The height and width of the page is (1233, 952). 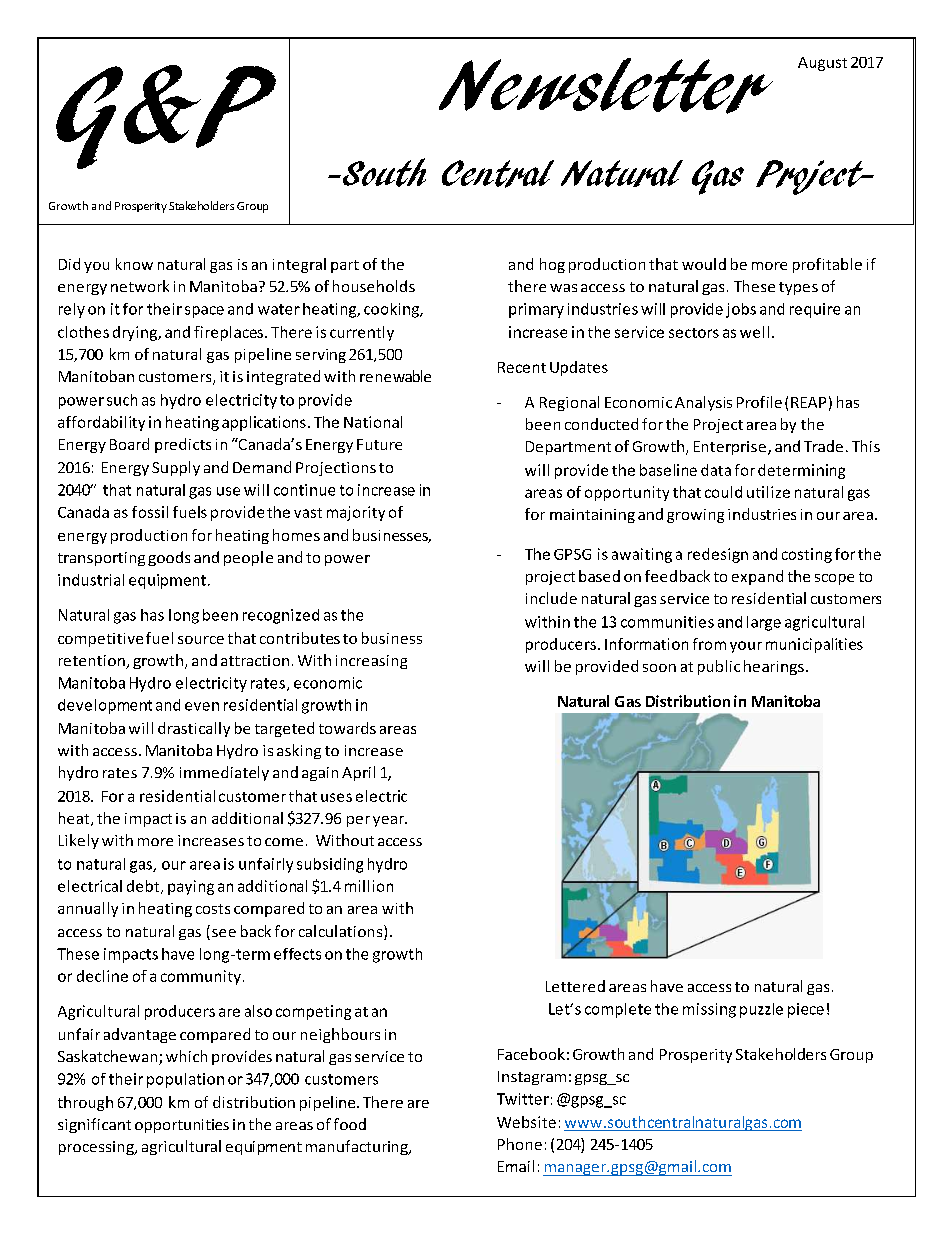 I want to click on Phone, so click(x=520, y=1144).
